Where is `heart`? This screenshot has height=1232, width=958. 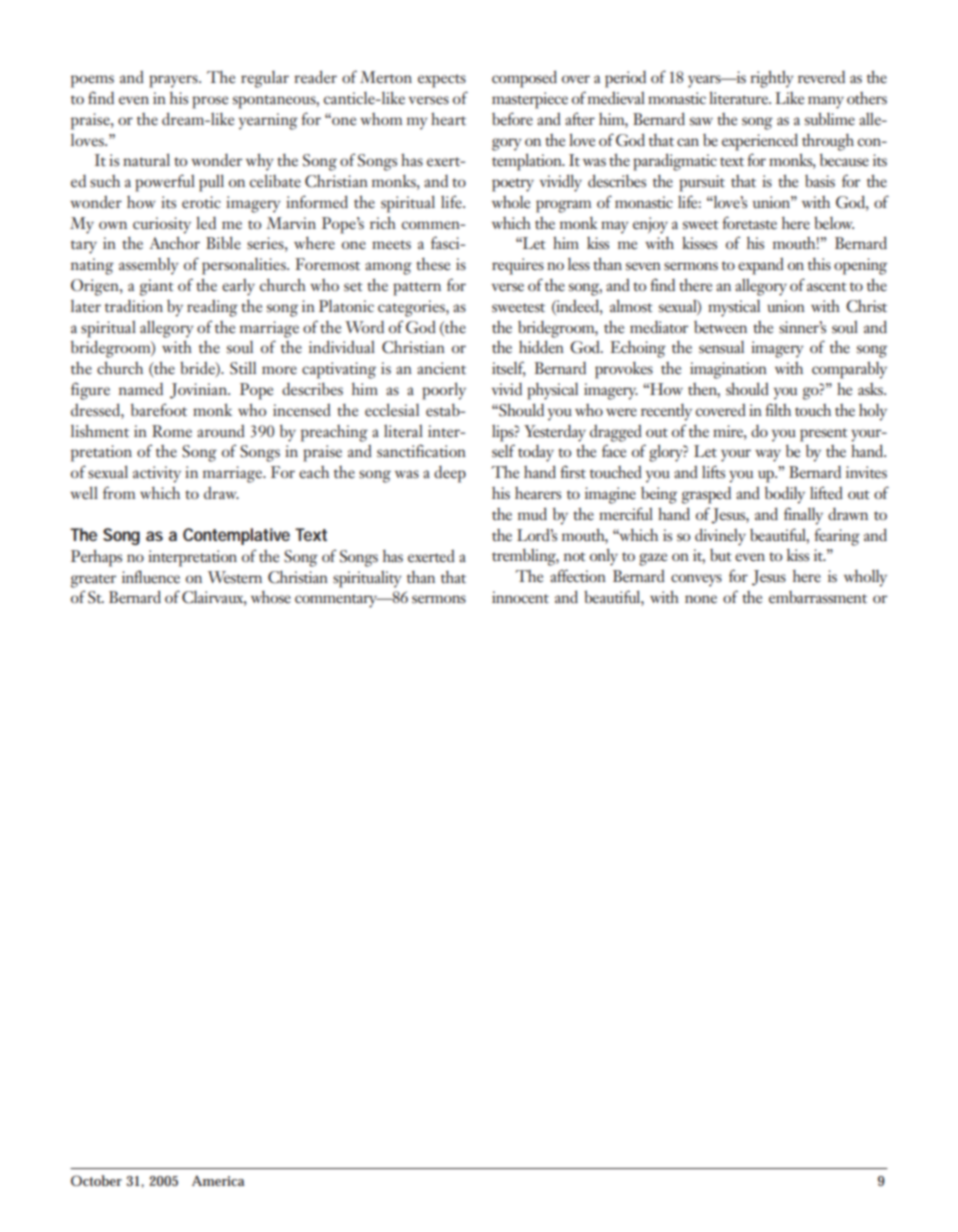
heart is located at coordinates (448, 118).
